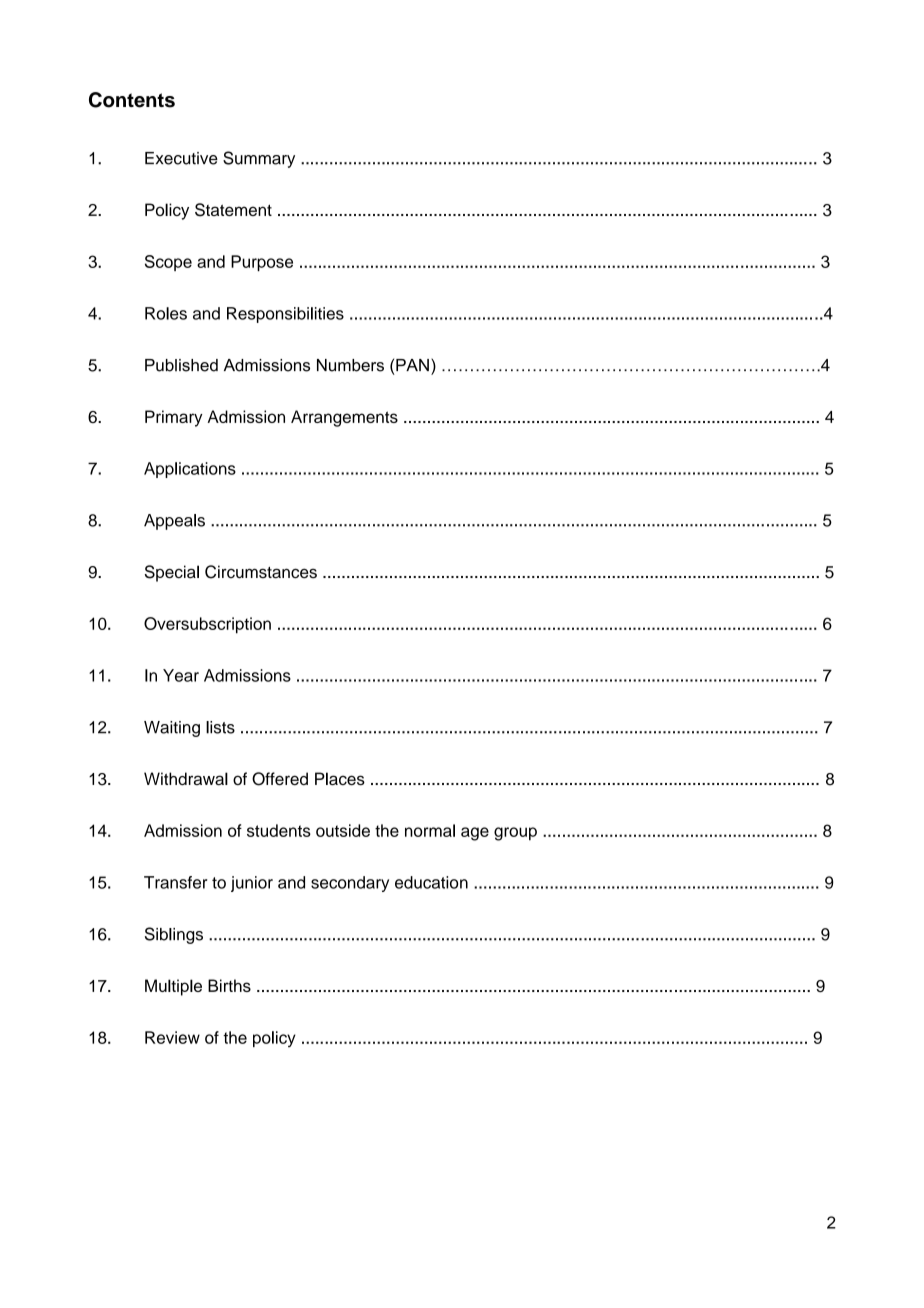 The image size is (924, 1308). Describe the element at coordinates (172, 573) in the image. I see `Special` at that location.
